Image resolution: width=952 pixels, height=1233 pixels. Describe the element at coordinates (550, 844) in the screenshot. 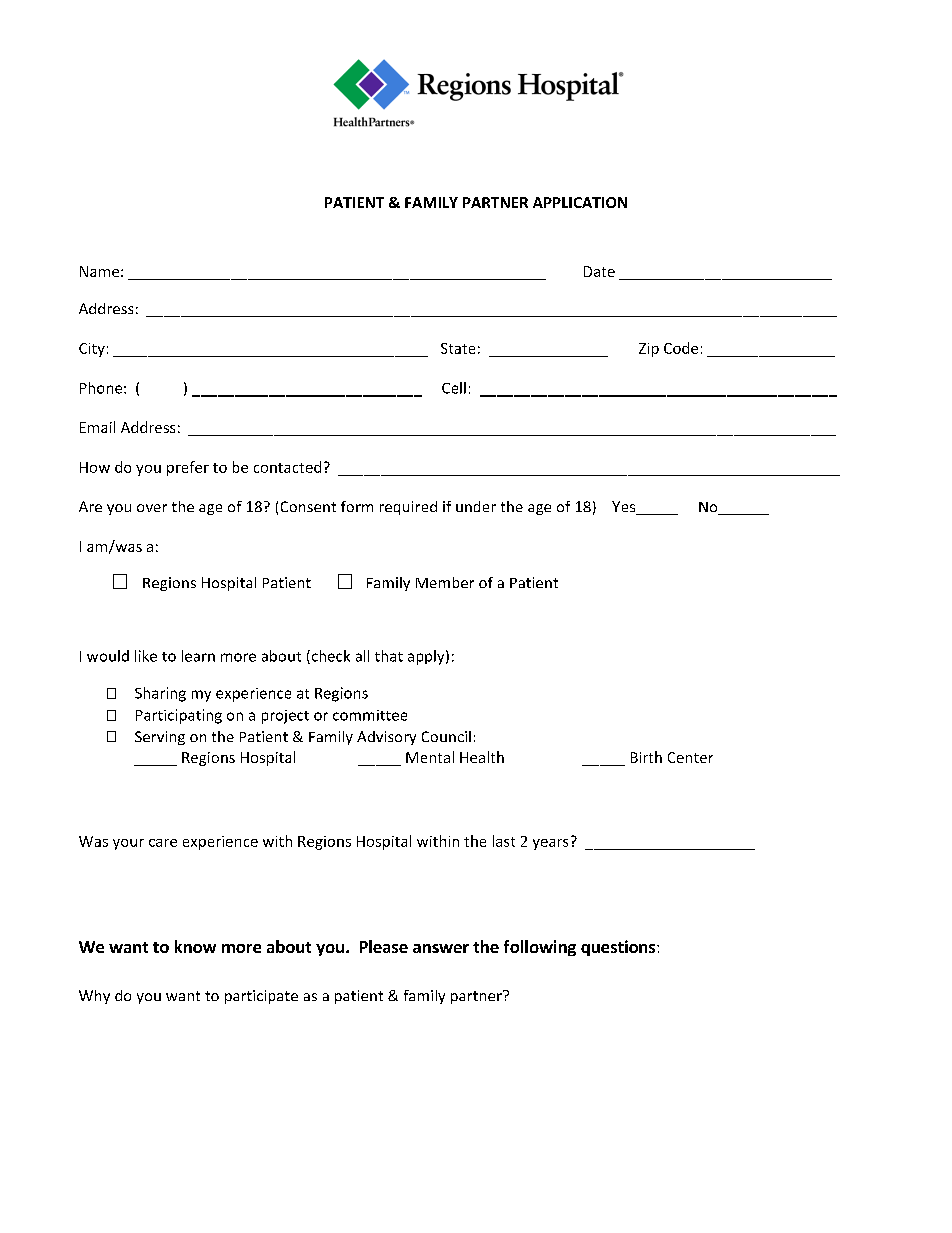

I see `years` at that location.
